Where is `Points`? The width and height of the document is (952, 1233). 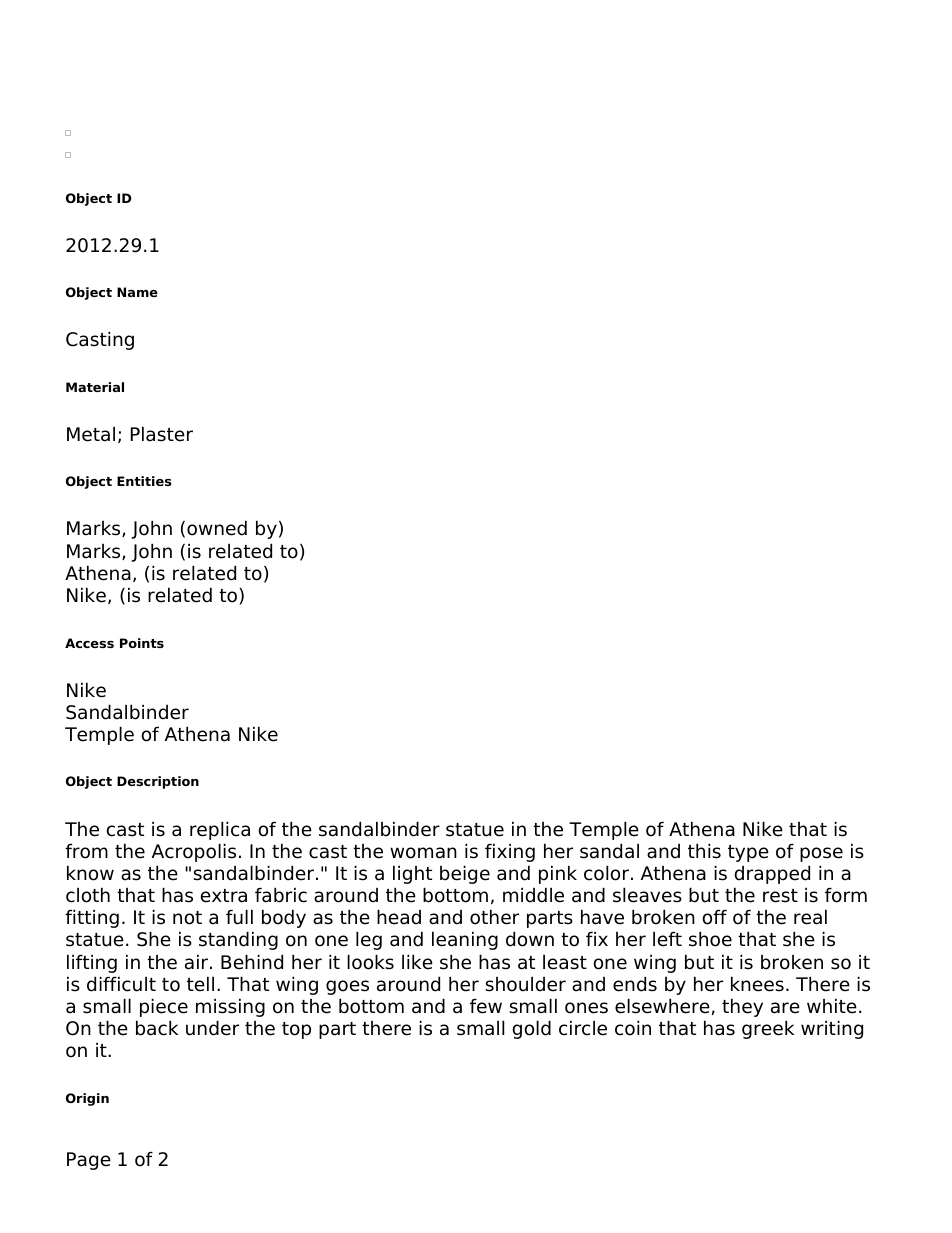
Points is located at coordinates (142, 643).
